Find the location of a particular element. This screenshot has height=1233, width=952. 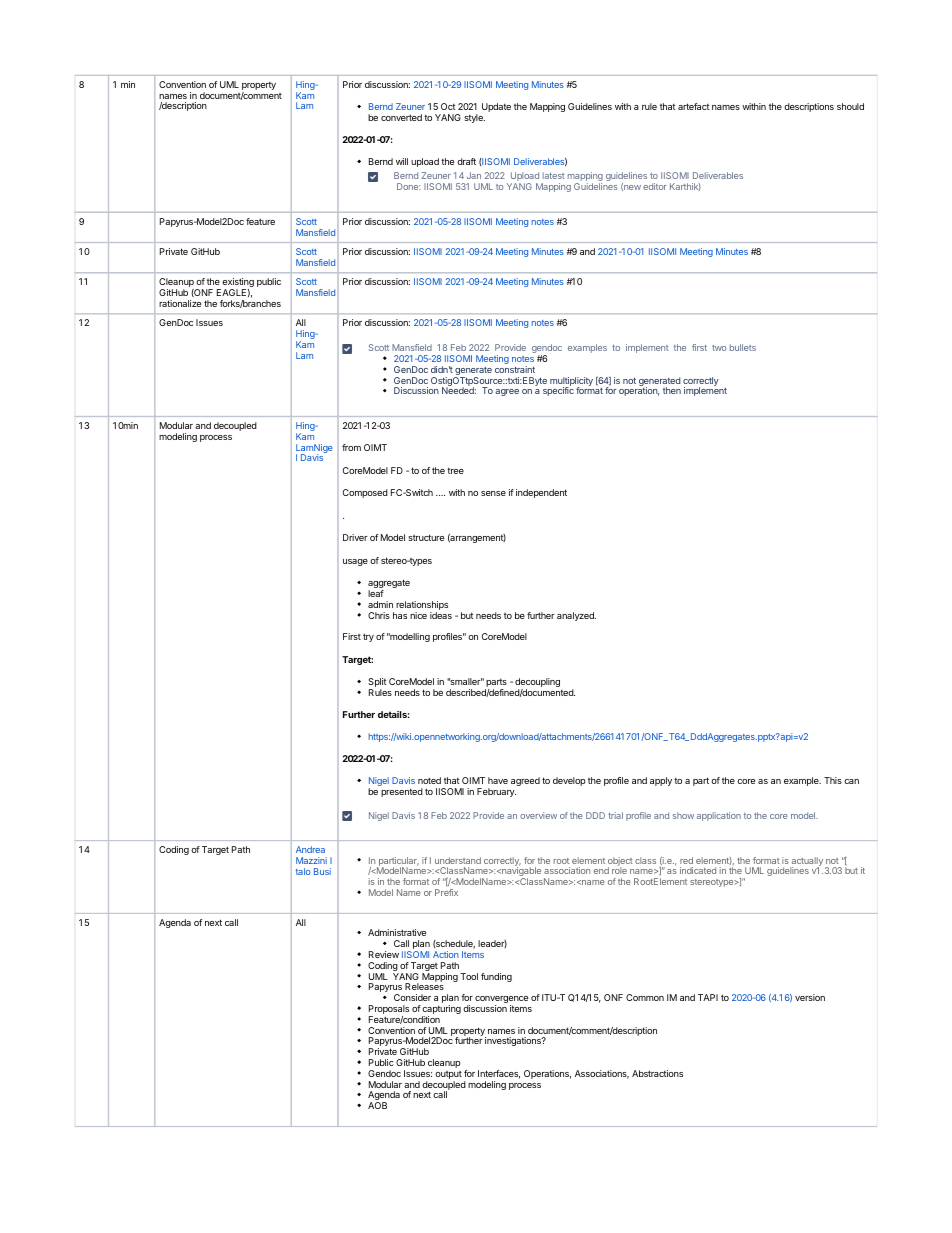

then is located at coordinates (672, 390).
